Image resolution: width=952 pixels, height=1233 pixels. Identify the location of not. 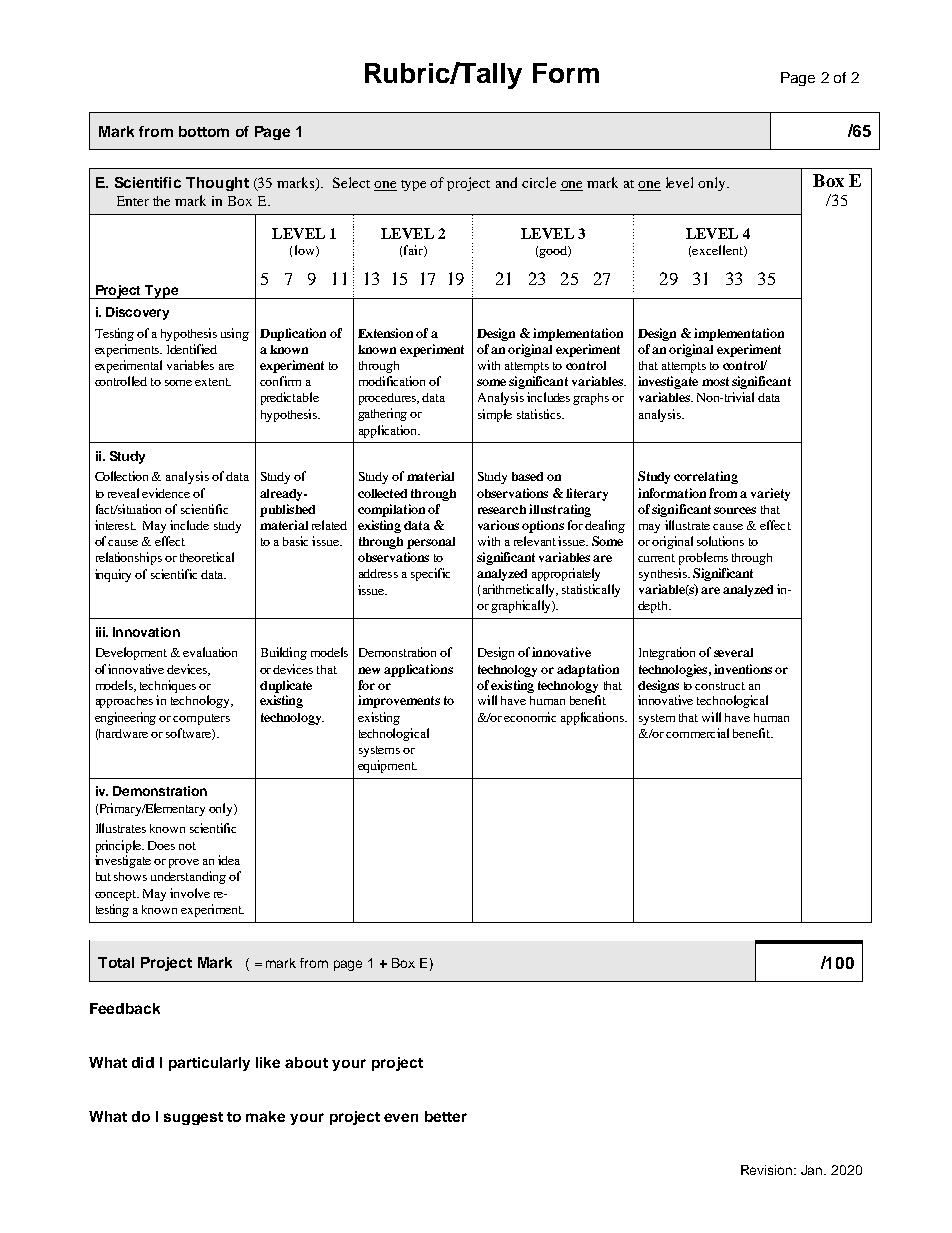
(187, 846).
